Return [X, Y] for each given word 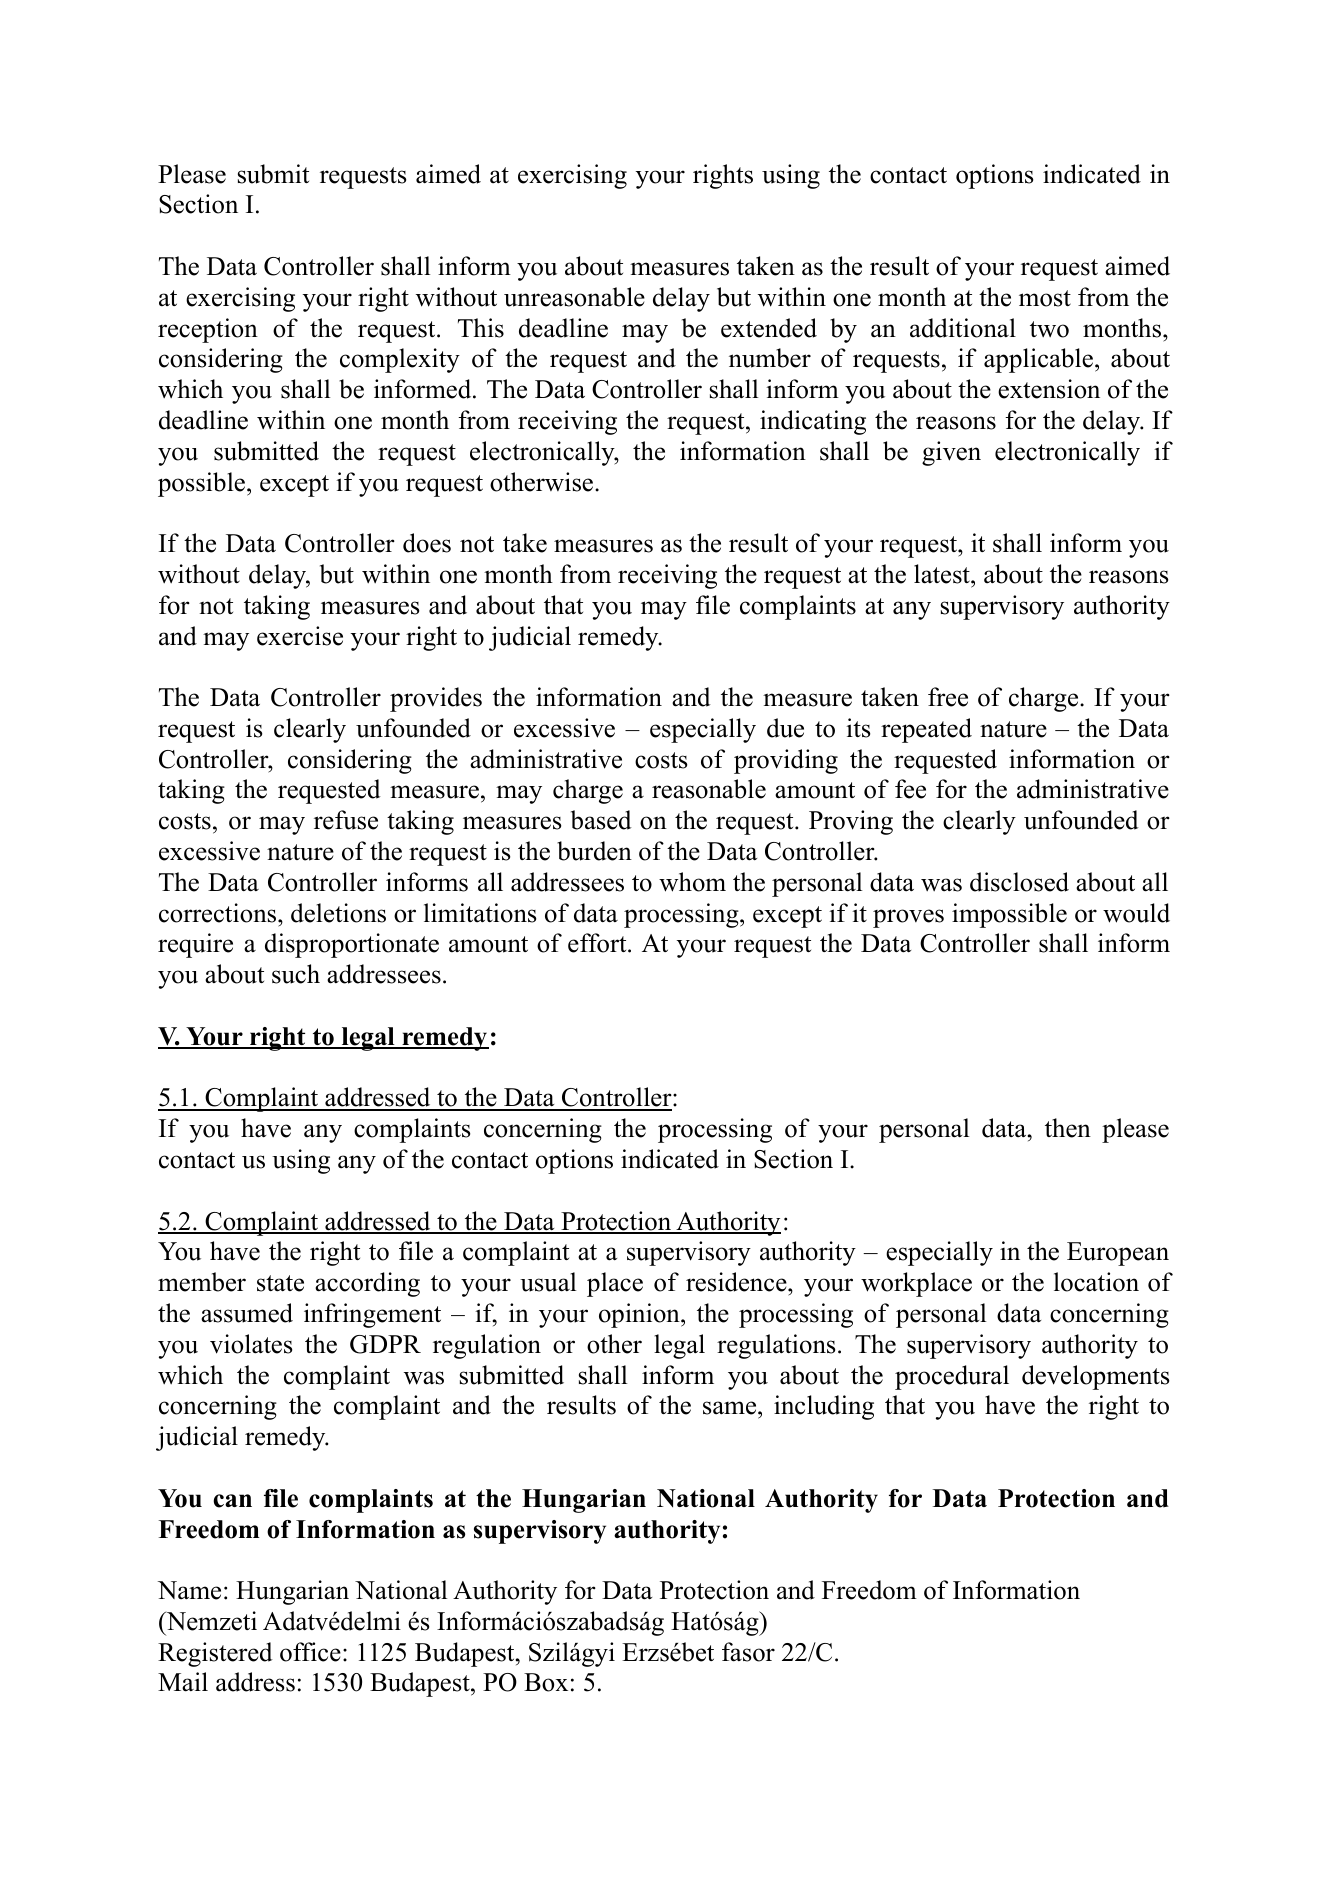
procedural [952, 1377]
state [280, 1283]
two [1049, 329]
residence [737, 1282]
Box [546, 1682]
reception [208, 330]
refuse [346, 820]
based [601, 820]
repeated [926, 730]
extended [769, 328]
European [1118, 1254]
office [310, 1652]
